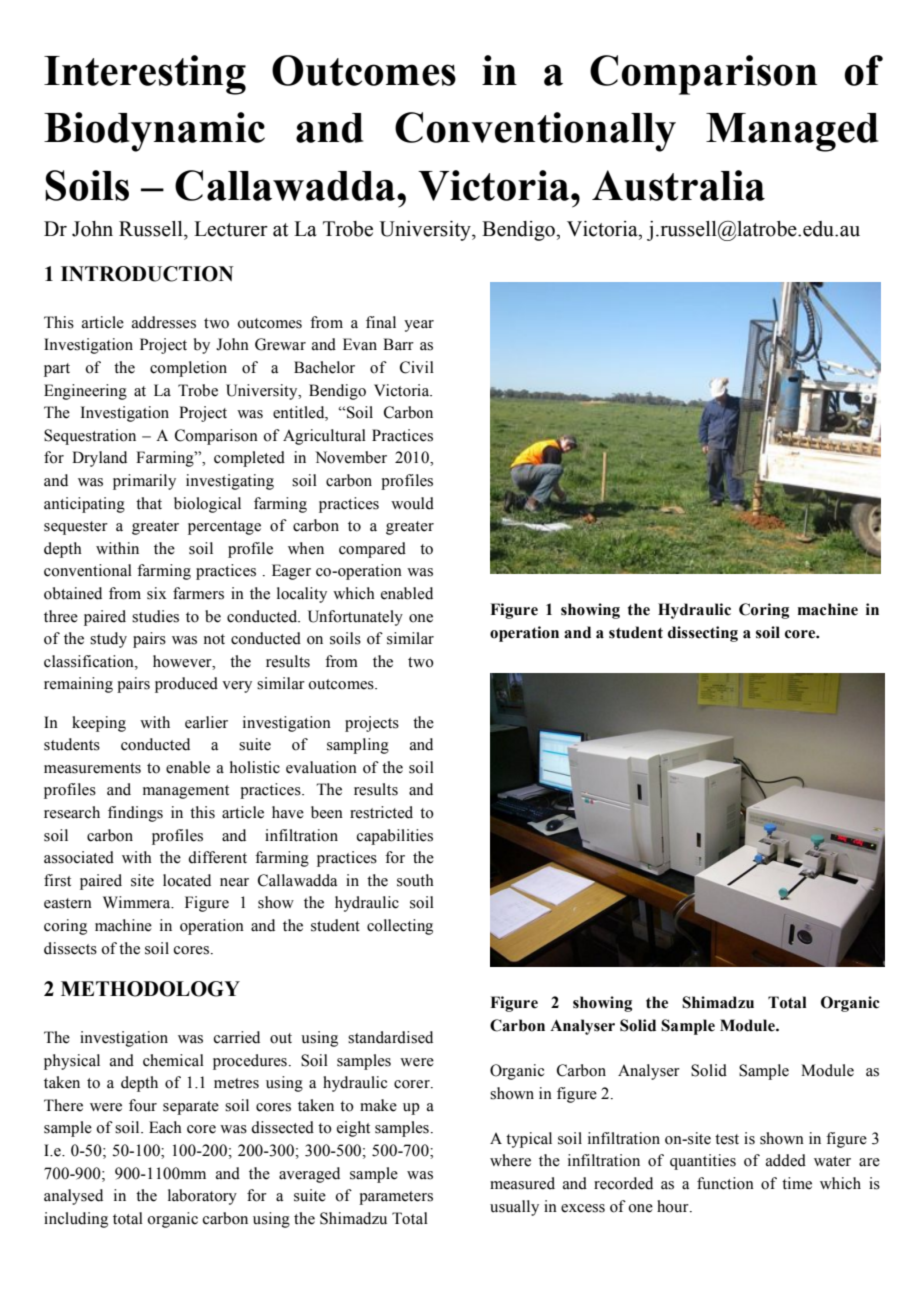 The image size is (924, 1308). I want to click on capabilities, so click(395, 837).
